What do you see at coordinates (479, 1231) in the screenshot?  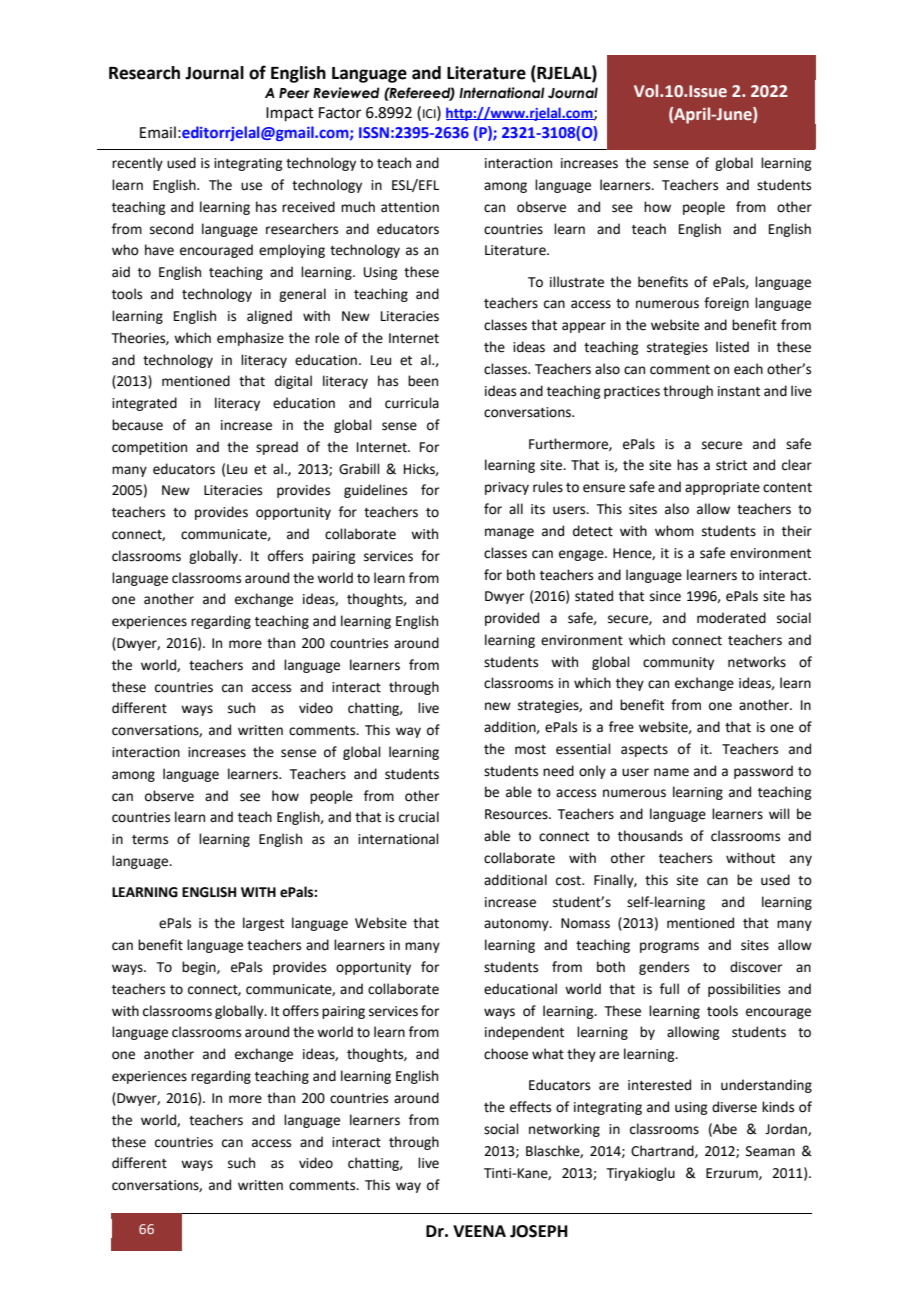 I see `VEENA` at bounding box center [479, 1231].
